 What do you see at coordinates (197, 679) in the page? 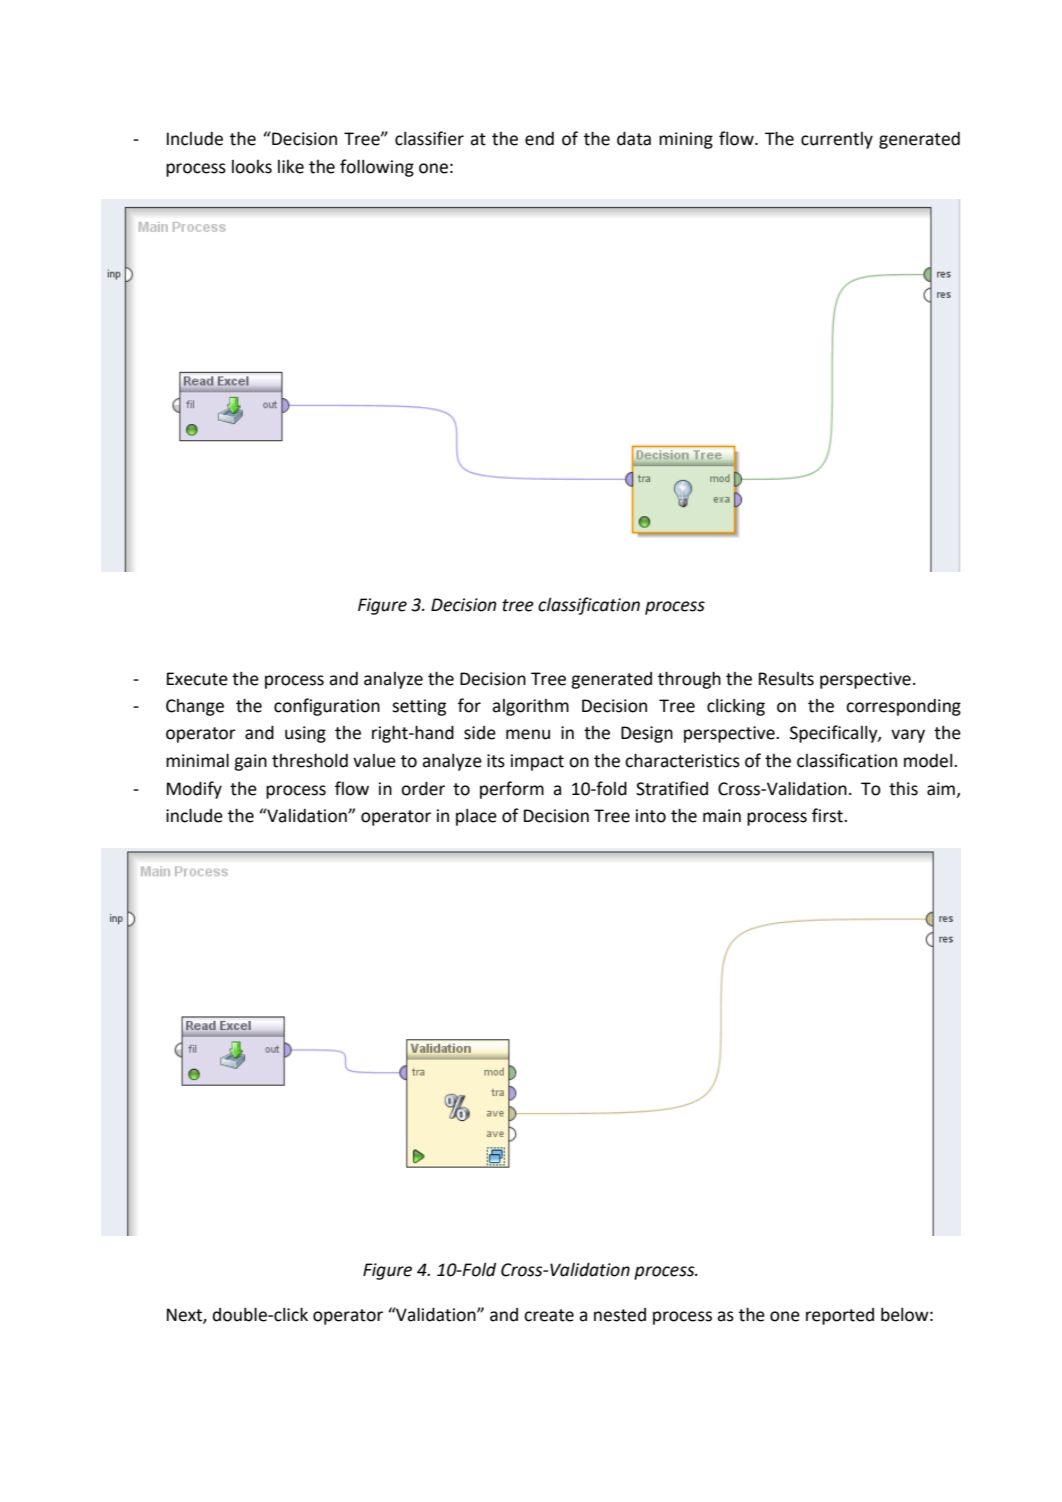
I see `Execute` at bounding box center [197, 679].
